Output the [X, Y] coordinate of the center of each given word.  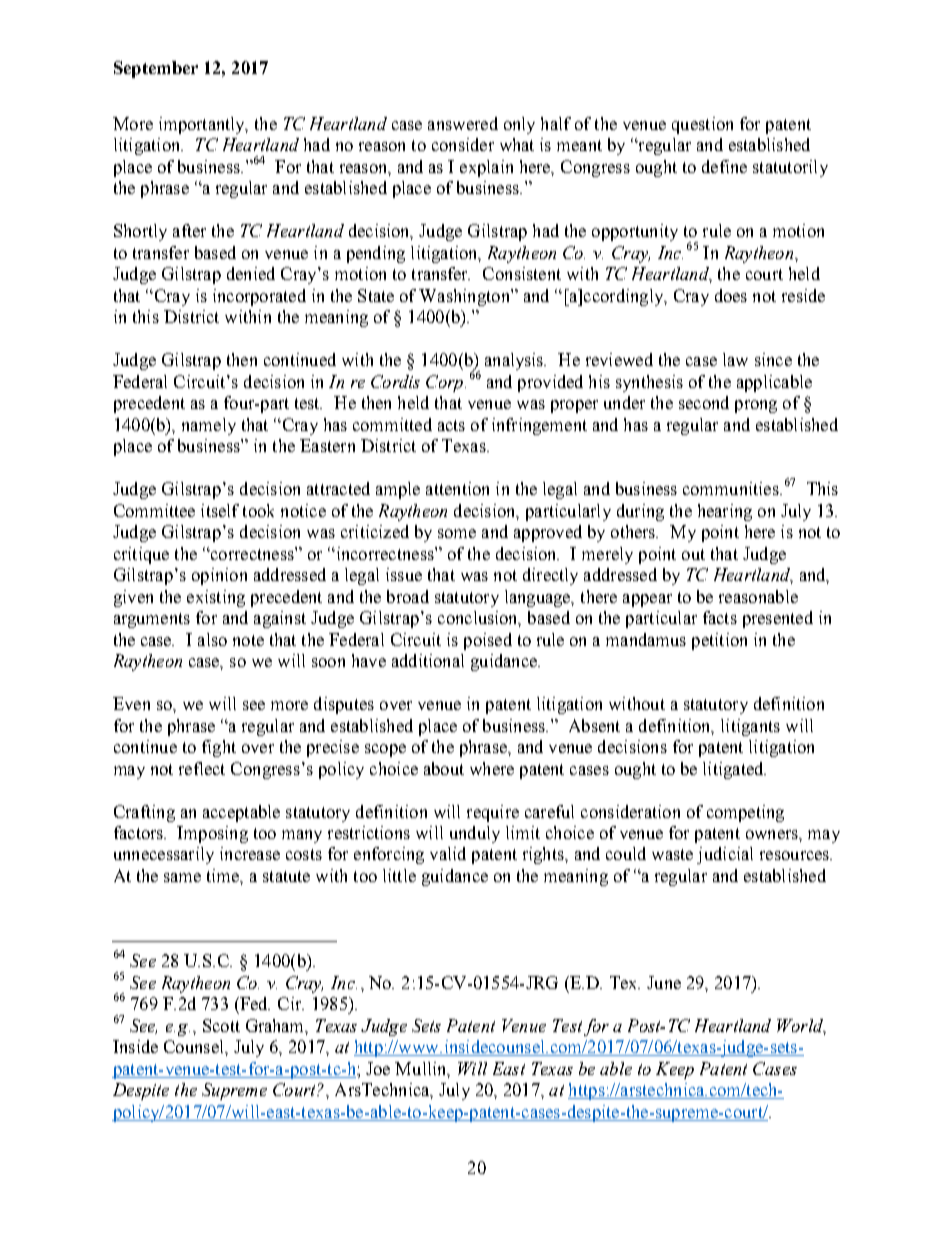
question [702, 125]
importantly [203, 125]
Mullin [422, 1069]
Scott [221, 1025]
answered [463, 123]
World [801, 1026]
